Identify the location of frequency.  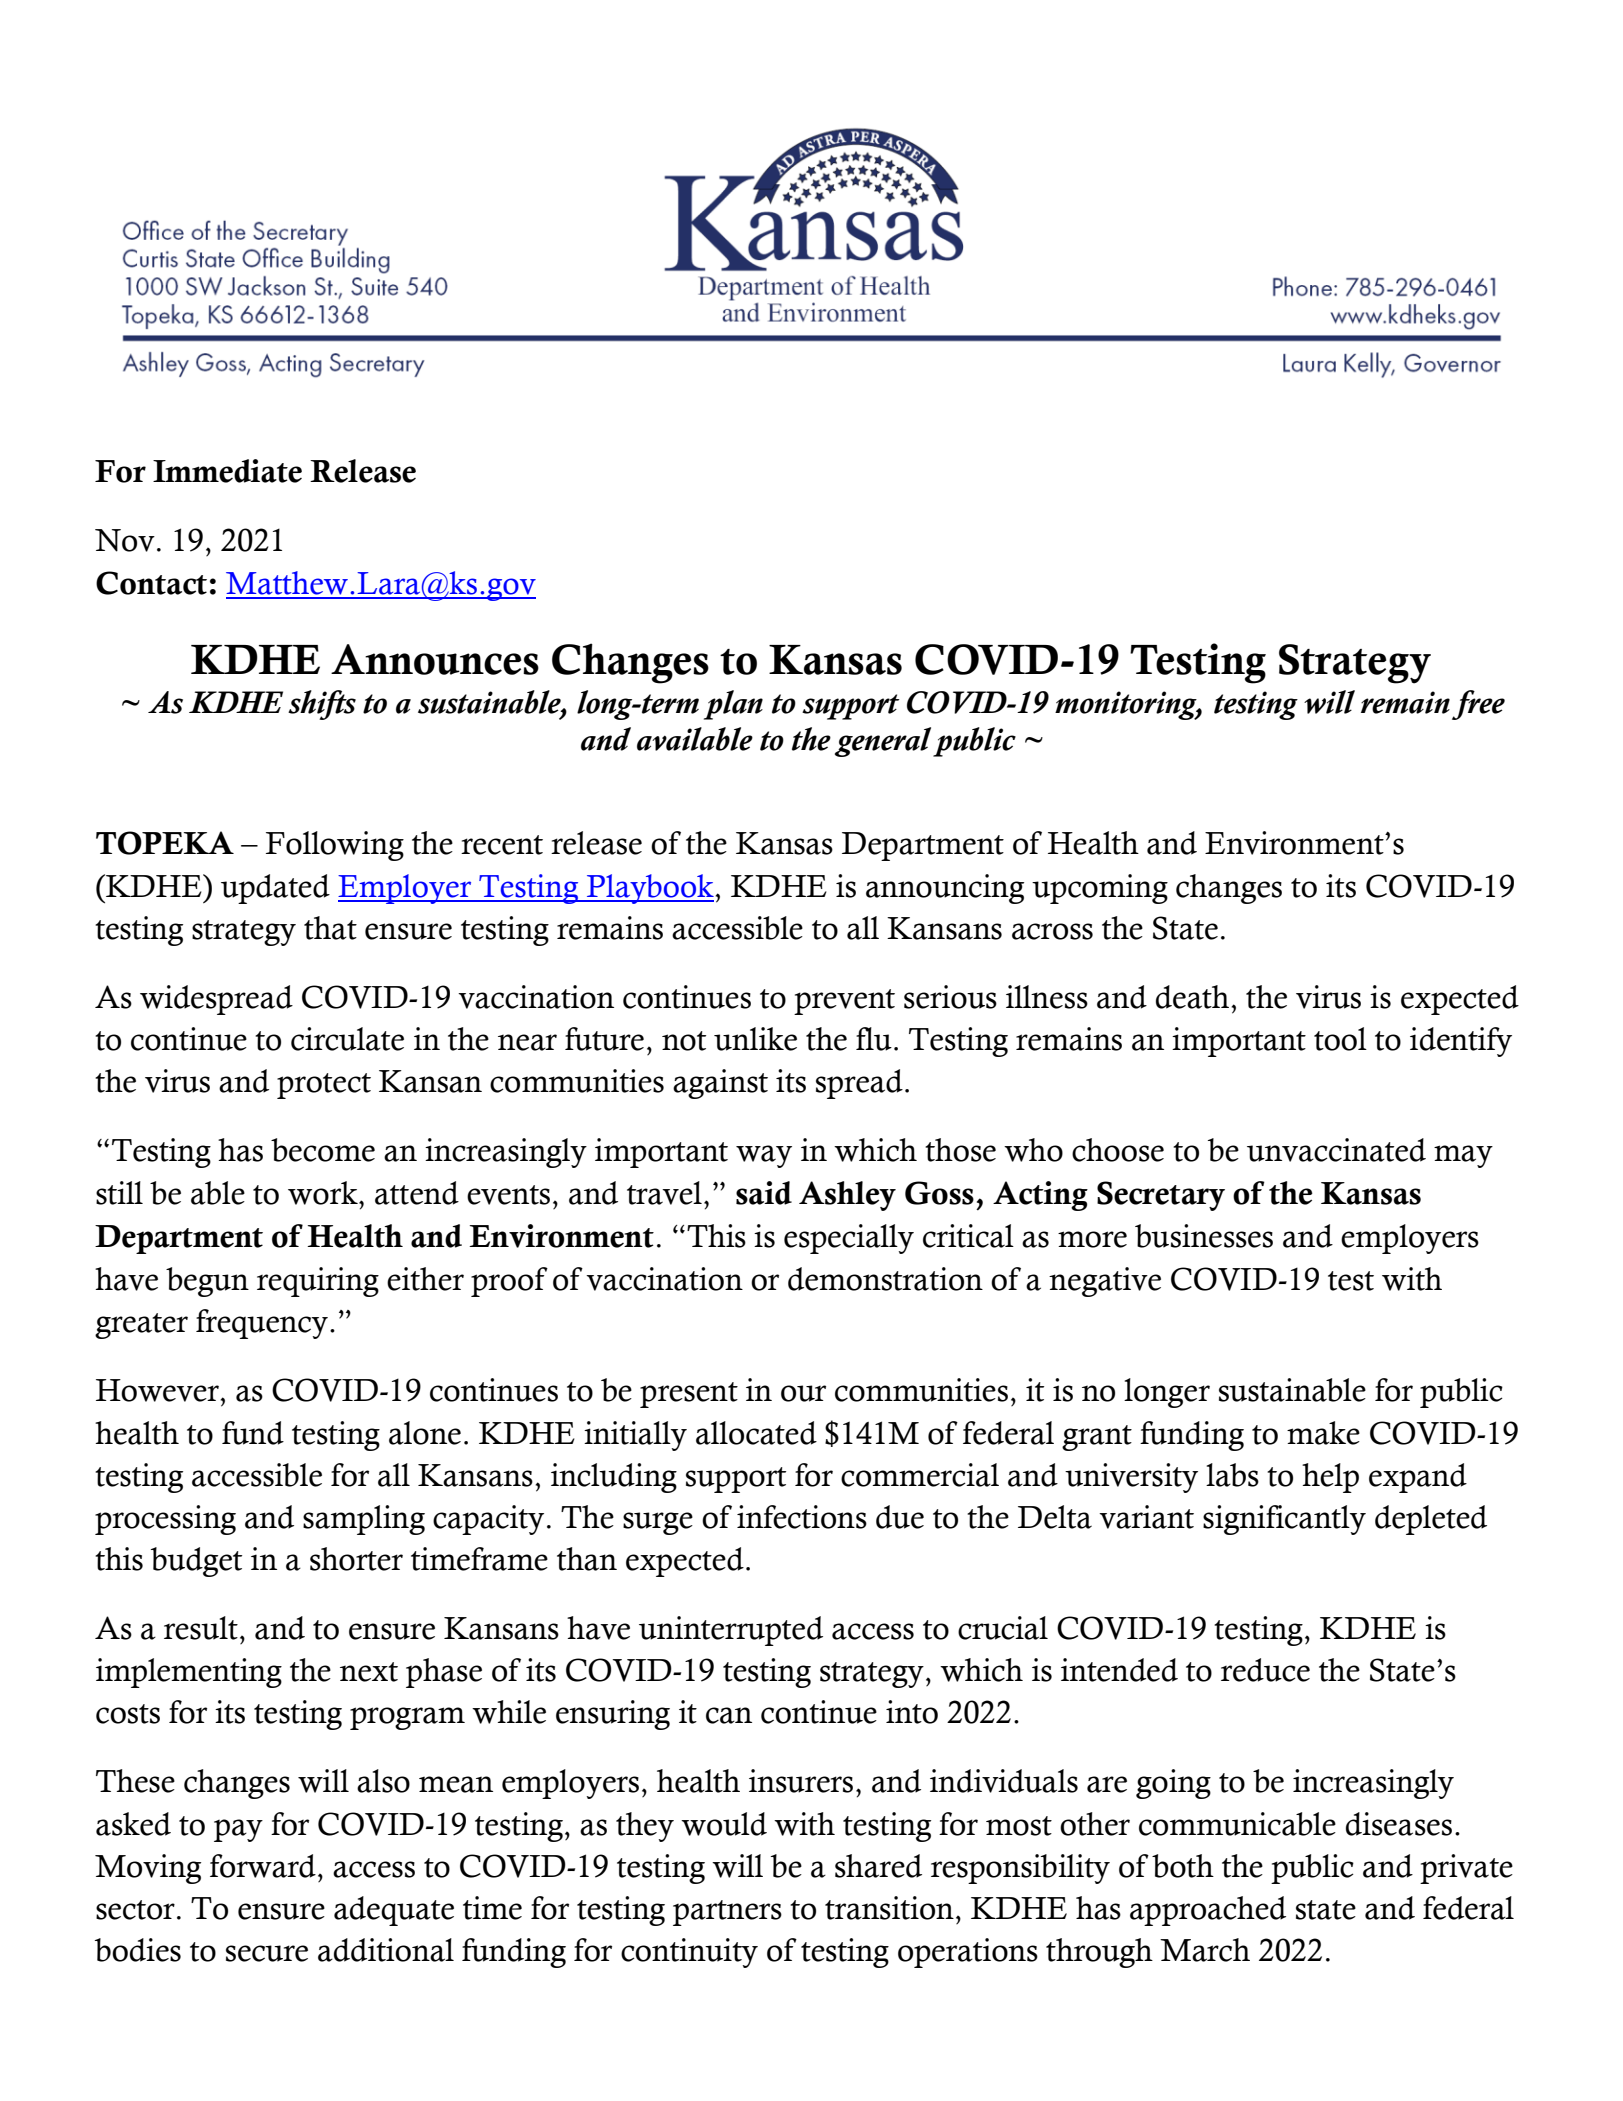
(262, 1324).
